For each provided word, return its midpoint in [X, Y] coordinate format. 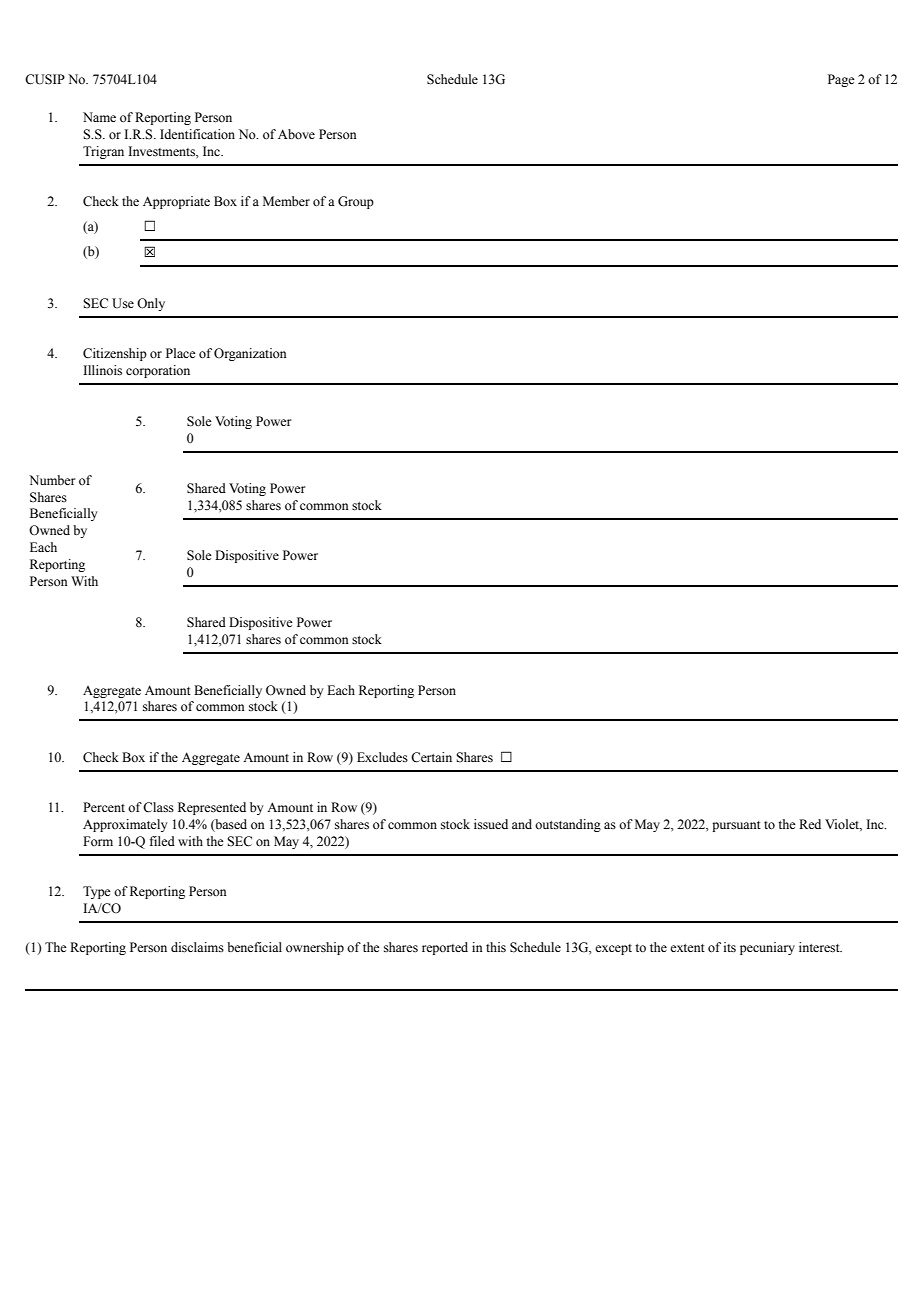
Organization [250, 354]
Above [296, 134]
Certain [431, 757]
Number [52, 480]
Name [99, 117]
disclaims [197, 947]
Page [841, 80]
